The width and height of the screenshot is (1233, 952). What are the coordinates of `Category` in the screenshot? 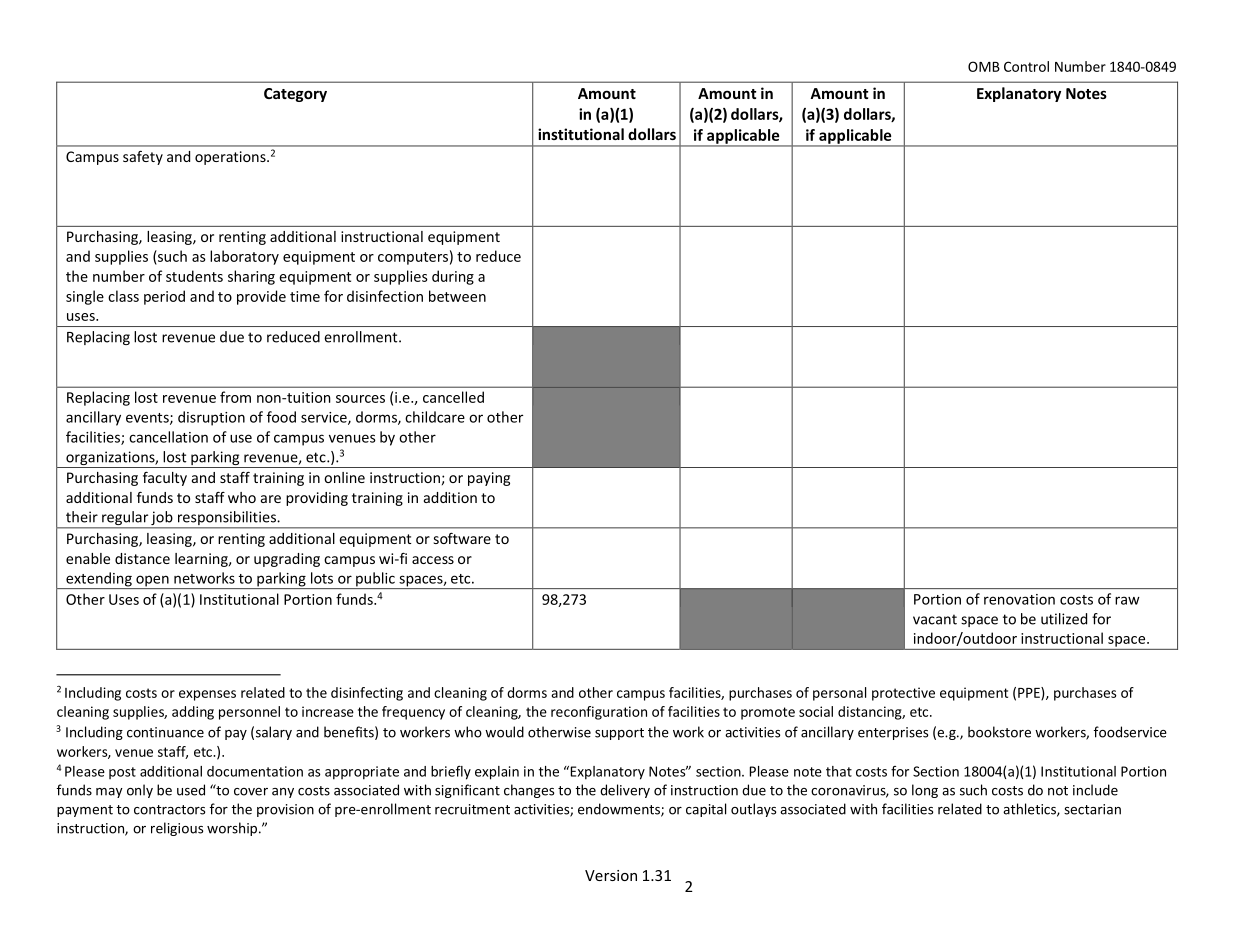 It's located at (295, 95).
